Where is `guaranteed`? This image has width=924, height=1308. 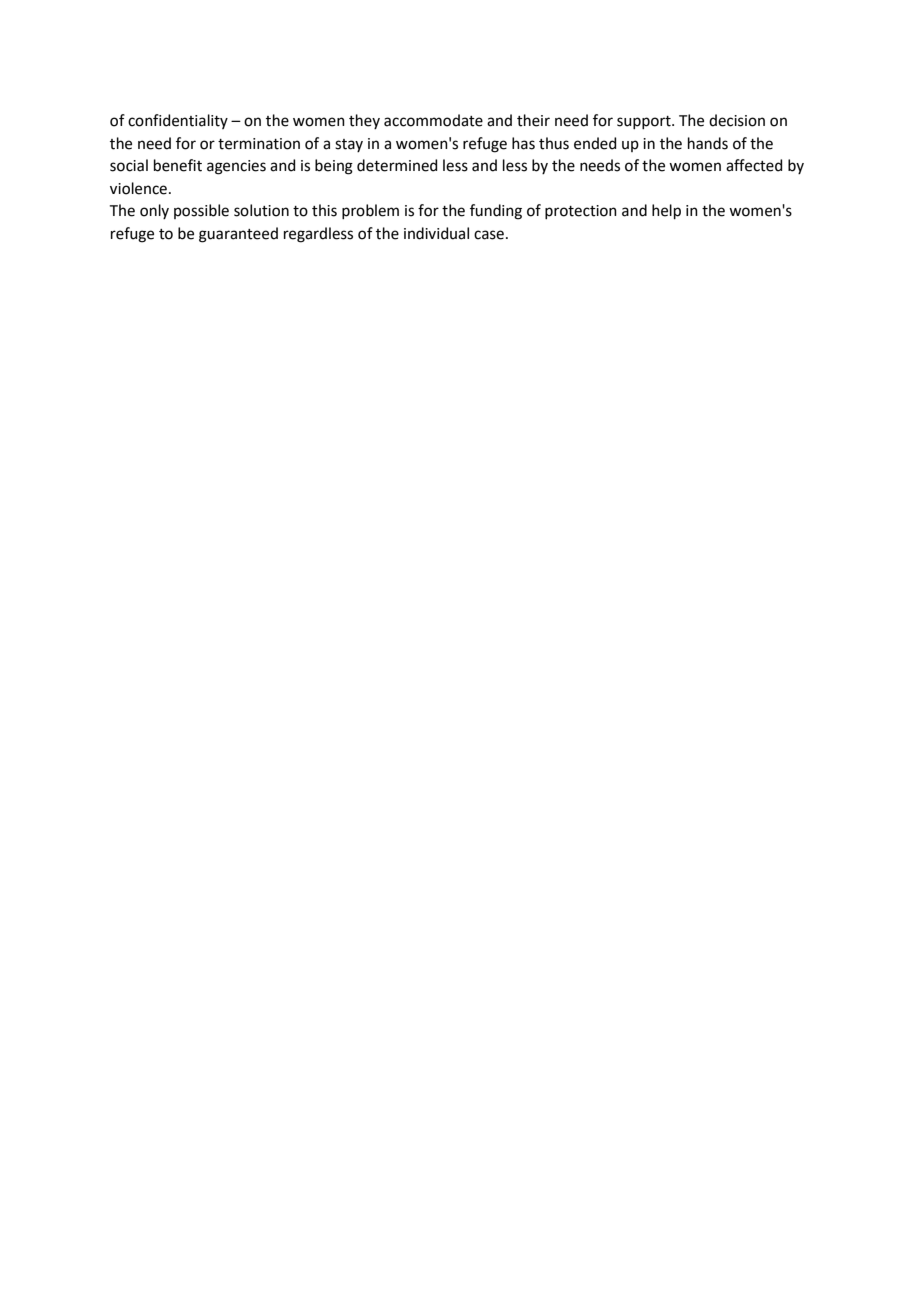
guaranteed is located at coordinates (238, 235).
